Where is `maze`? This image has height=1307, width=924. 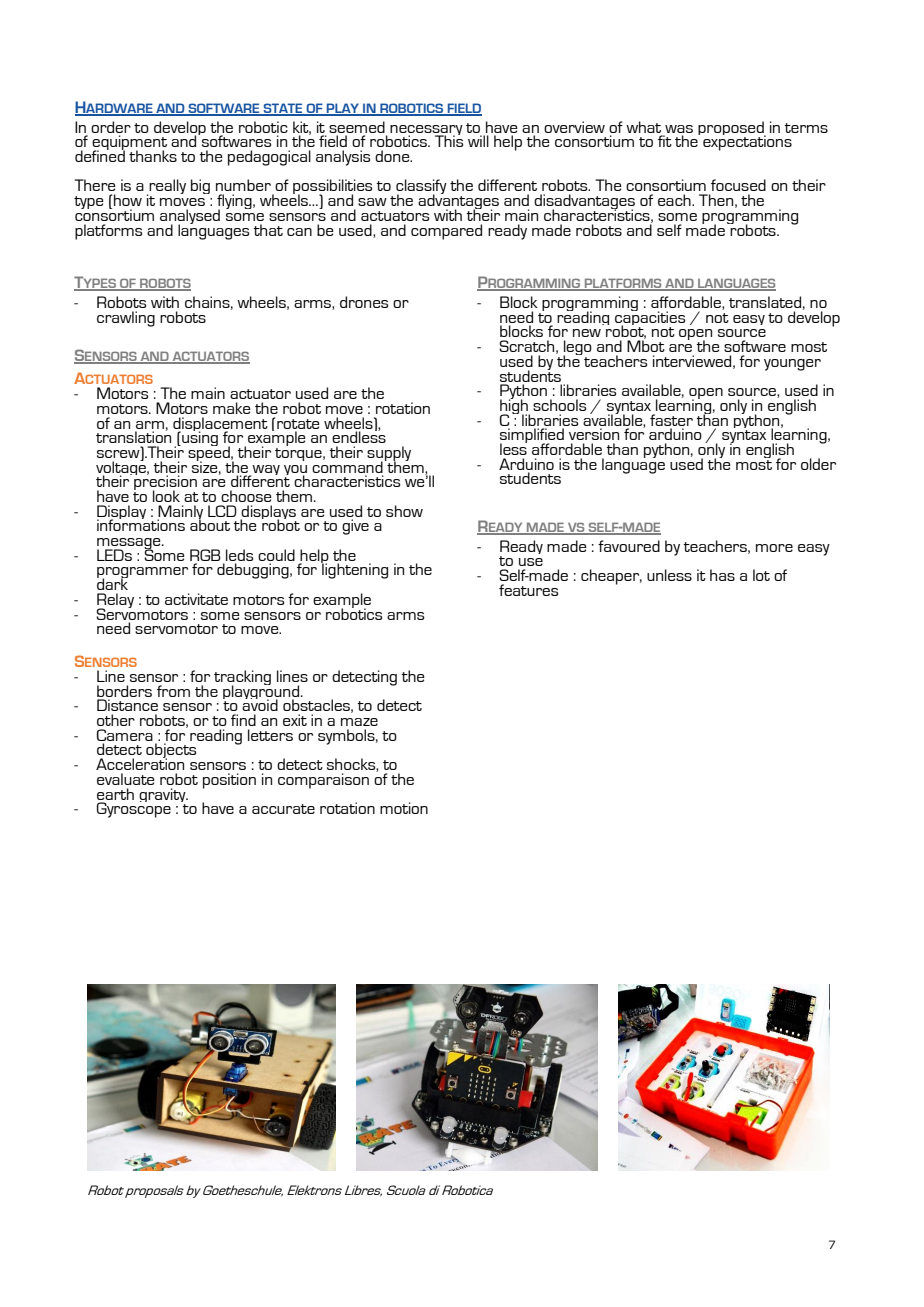 maze is located at coordinates (359, 722).
